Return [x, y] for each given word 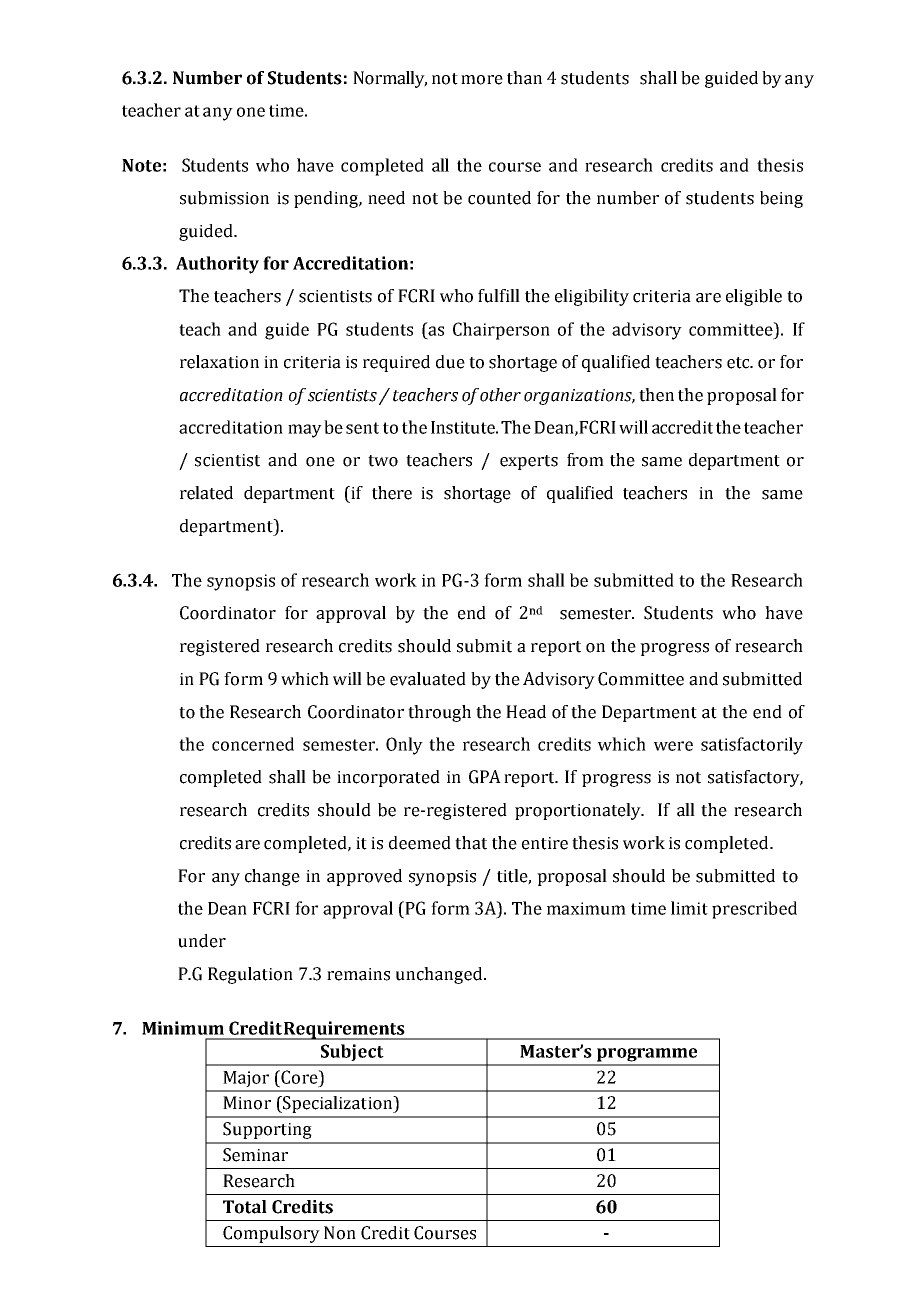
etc [739, 363]
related [206, 493]
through [439, 713]
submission [224, 198]
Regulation [250, 975]
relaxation [219, 362]
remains [358, 974]
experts [529, 462]
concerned [253, 744]
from [585, 460]
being [781, 199]
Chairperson [501, 331]
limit [689, 908]
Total [245, 1207]
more [482, 80]
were [673, 746]
